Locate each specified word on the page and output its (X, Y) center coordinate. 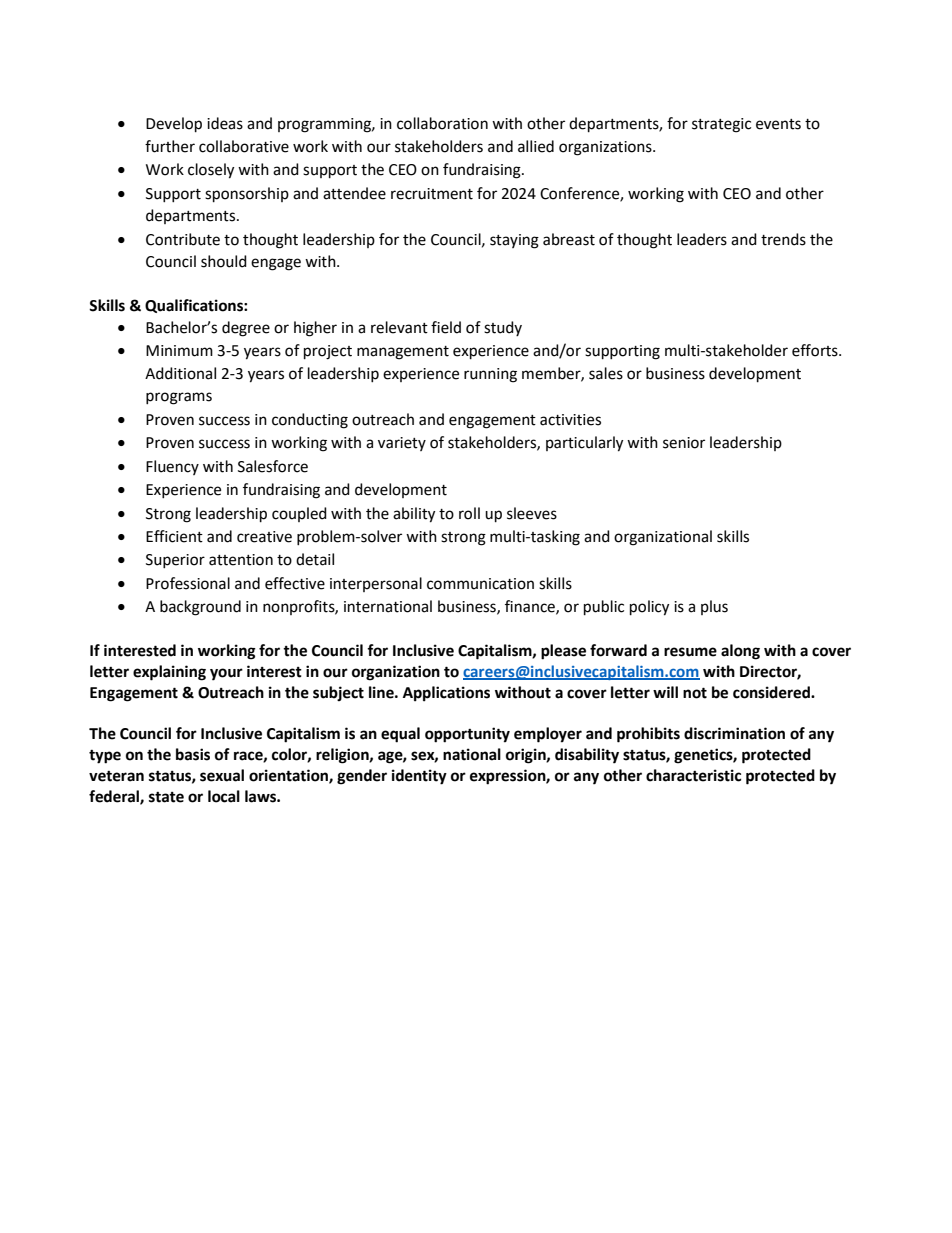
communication (480, 584)
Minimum (179, 351)
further (170, 146)
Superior (175, 561)
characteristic (693, 775)
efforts (816, 350)
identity (419, 777)
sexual (222, 775)
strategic (721, 125)
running (490, 375)
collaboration (442, 123)
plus (714, 607)
